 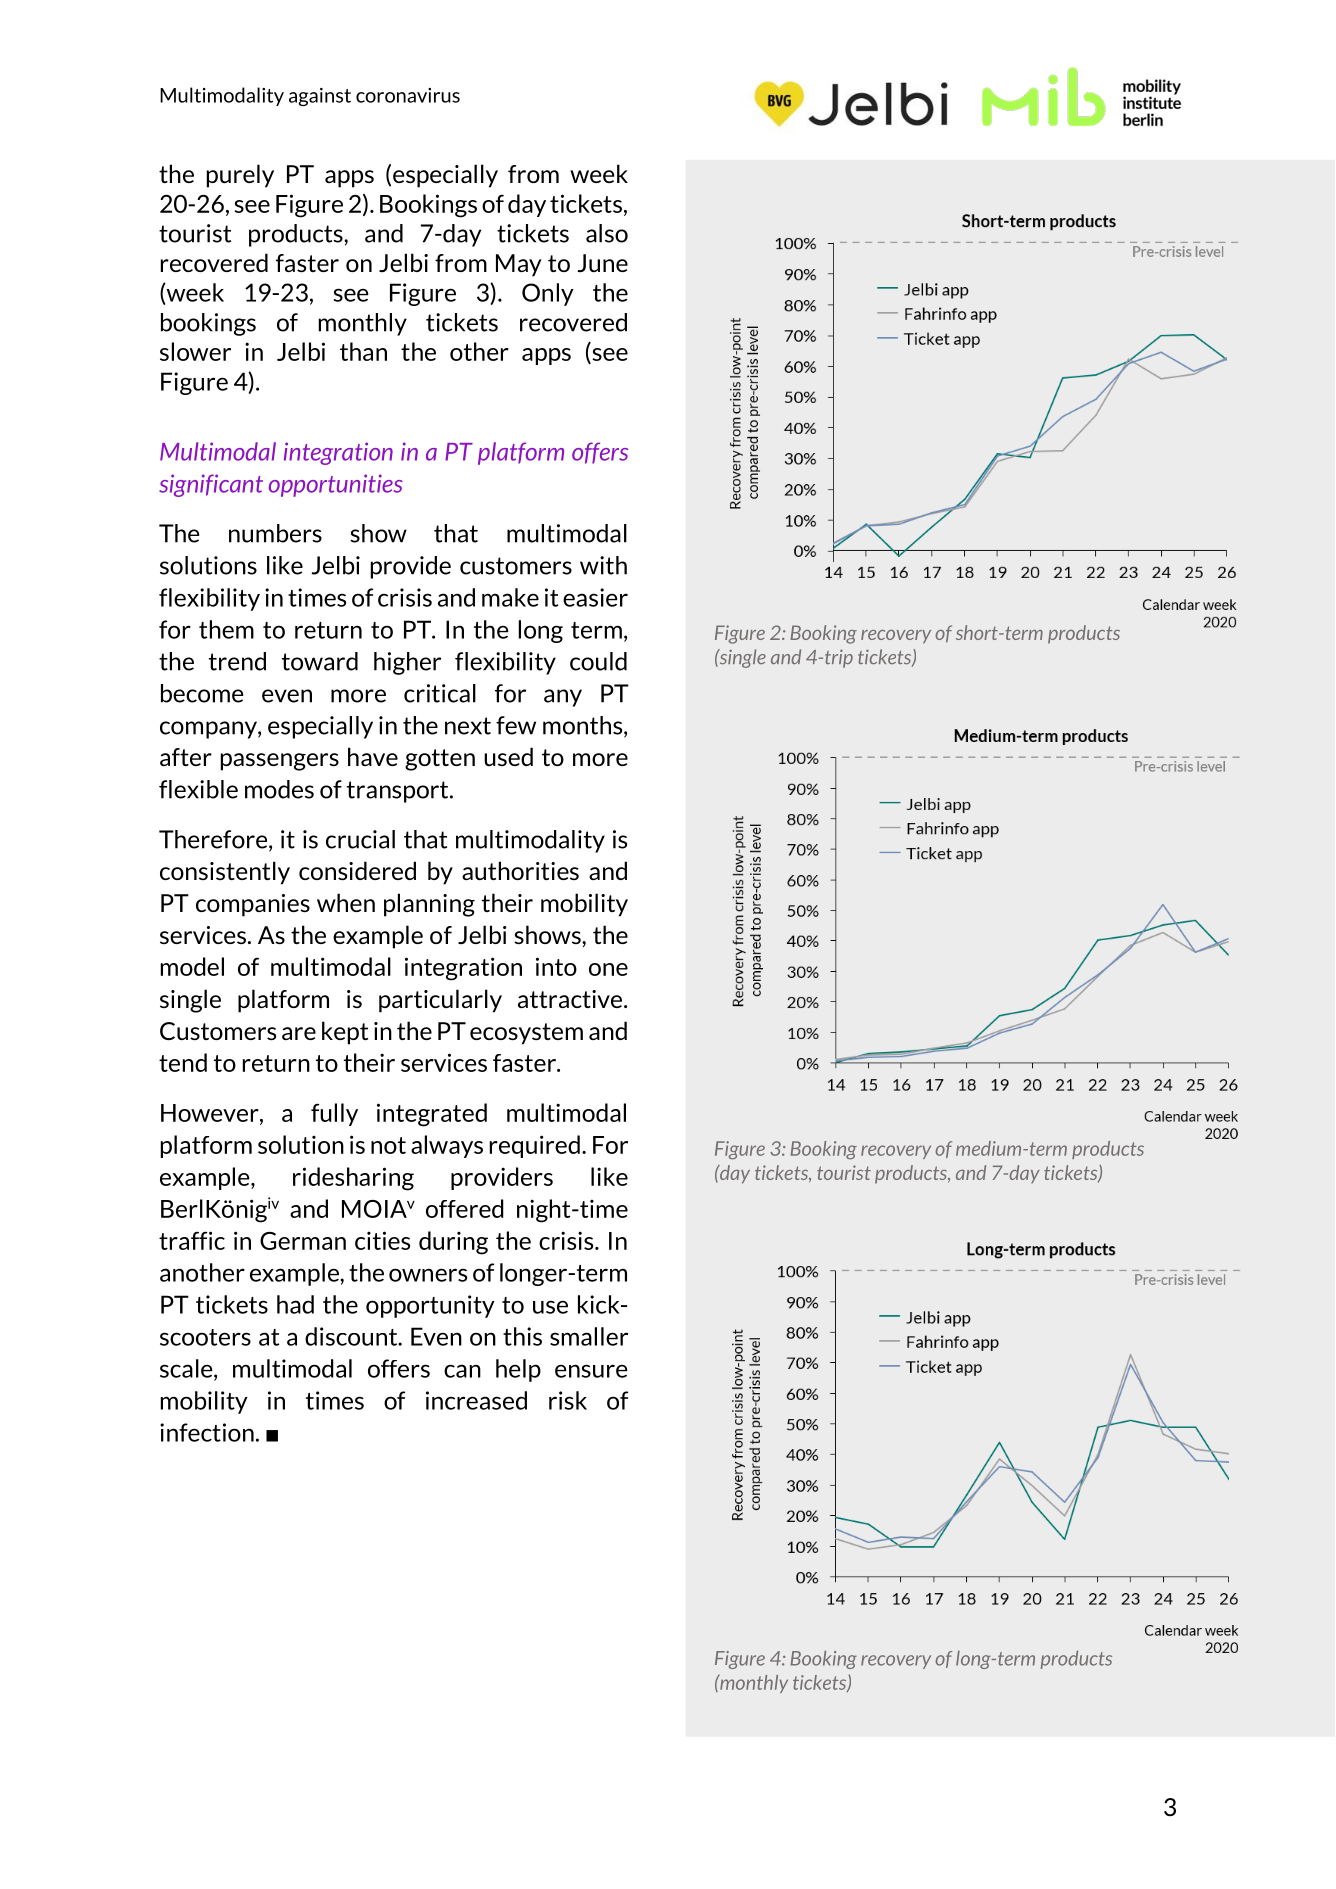 What do you see at coordinates (408, 95) in the screenshot?
I see `coronavirus` at bounding box center [408, 95].
